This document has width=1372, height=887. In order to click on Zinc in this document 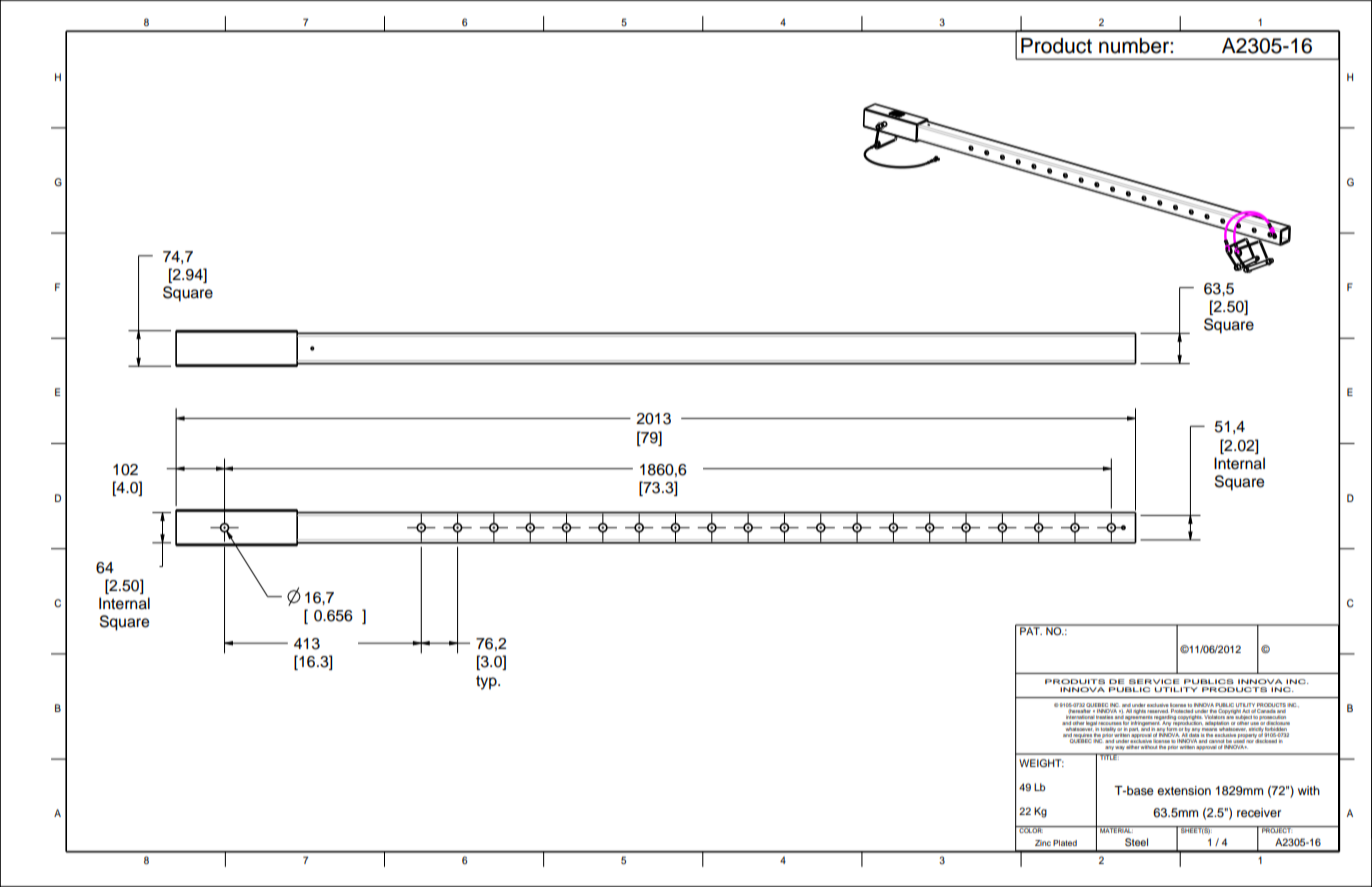, I will do `click(1043, 843)`.
